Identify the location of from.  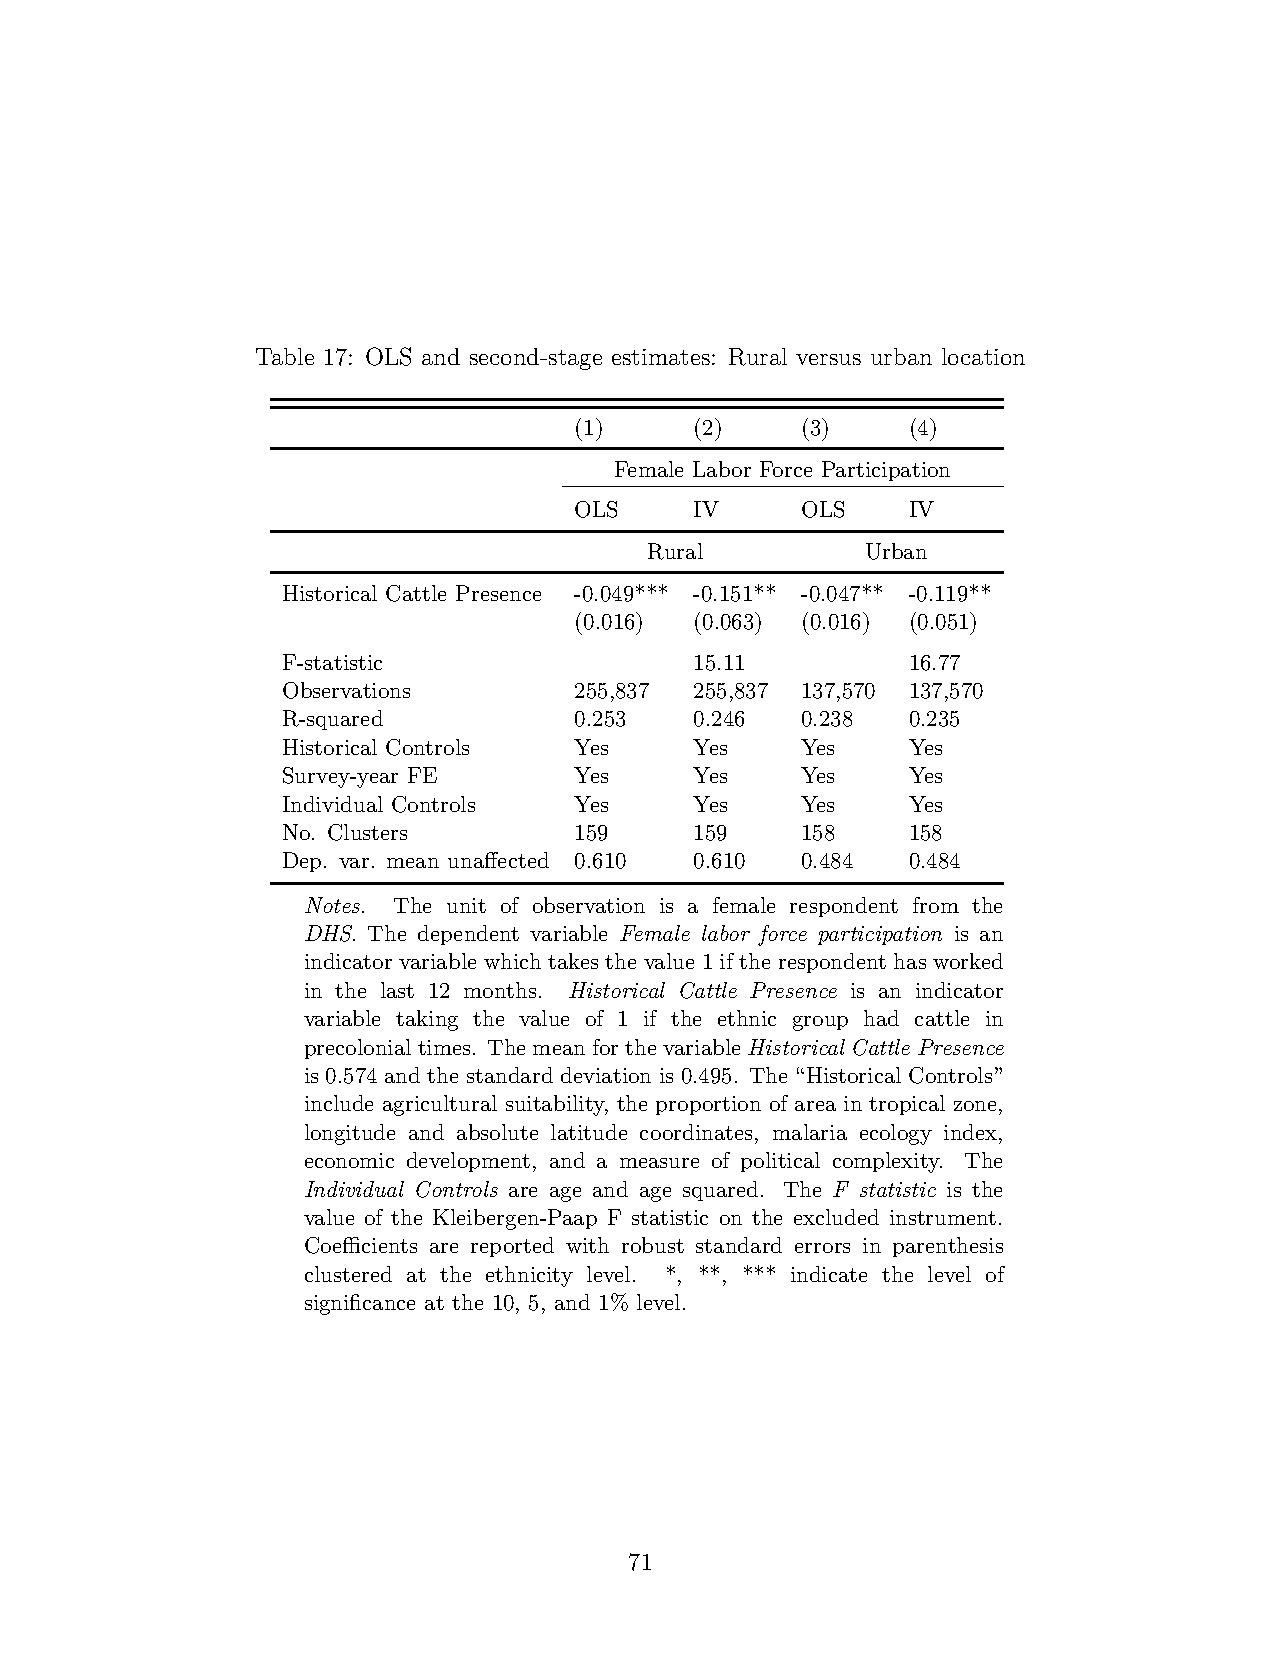
(936, 905).
